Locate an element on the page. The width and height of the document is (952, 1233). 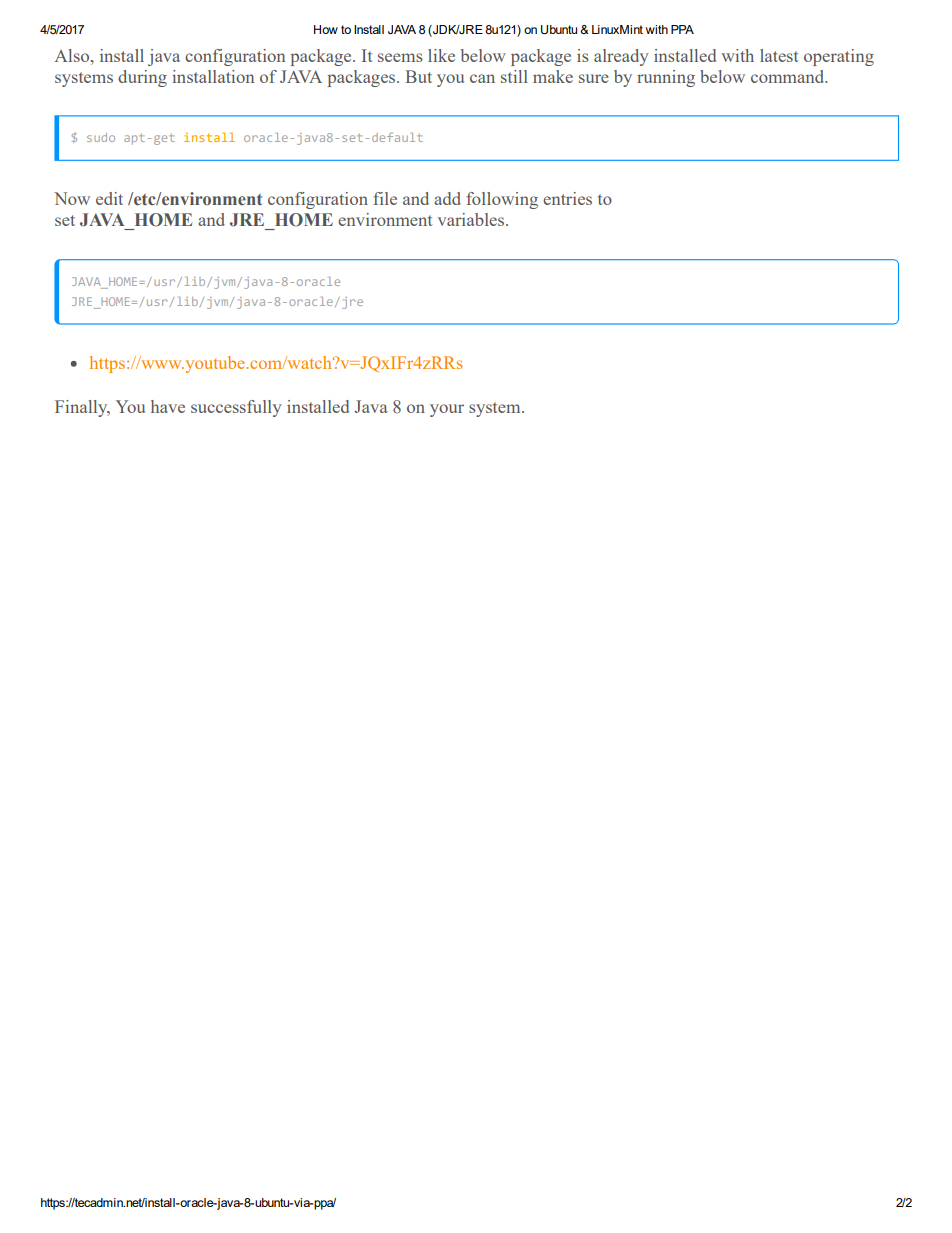
latest is located at coordinates (779, 55).
